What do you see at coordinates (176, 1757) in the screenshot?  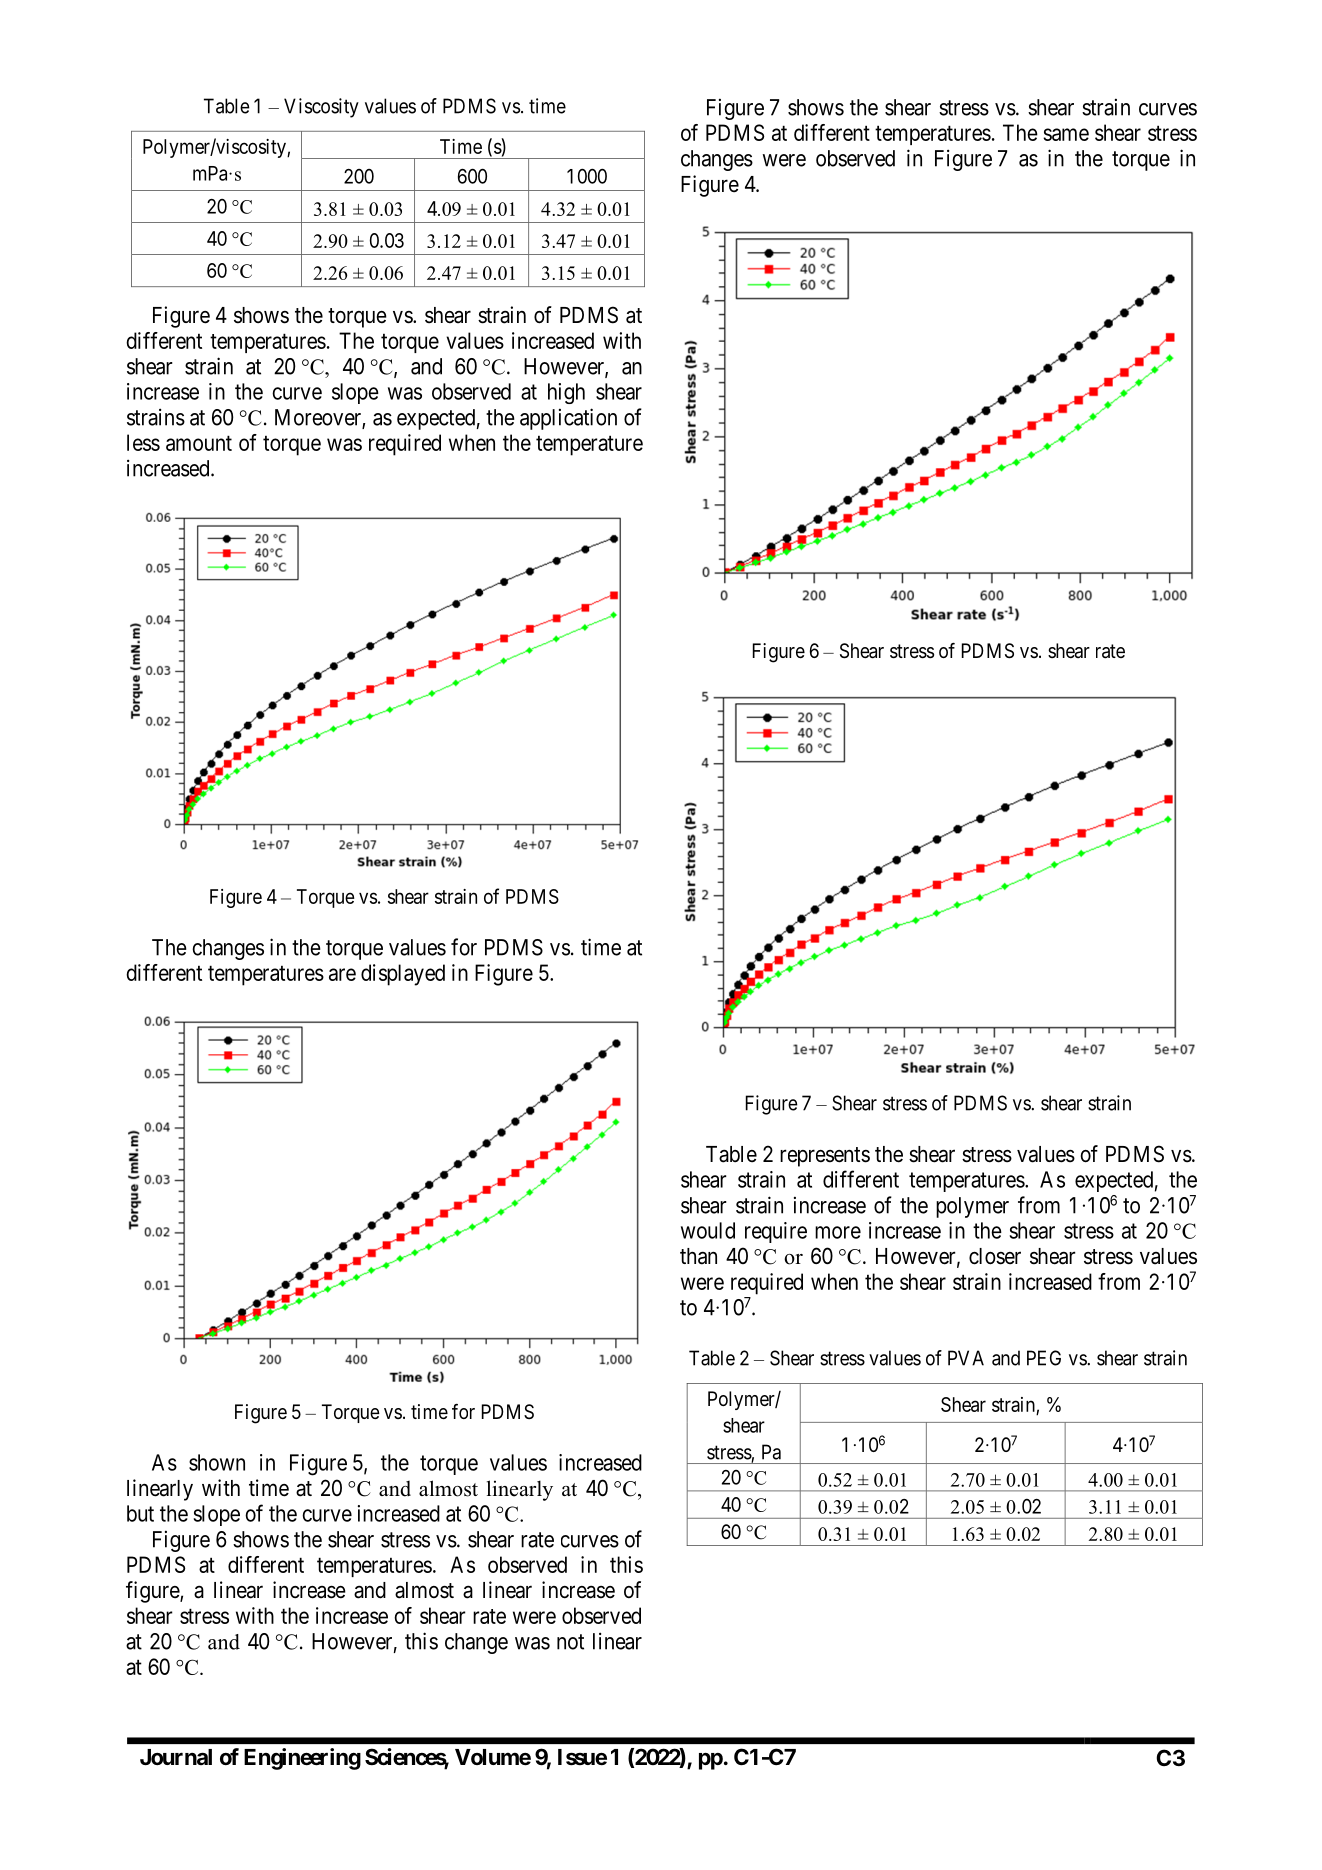 I see `Journal` at bounding box center [176, 1757].
